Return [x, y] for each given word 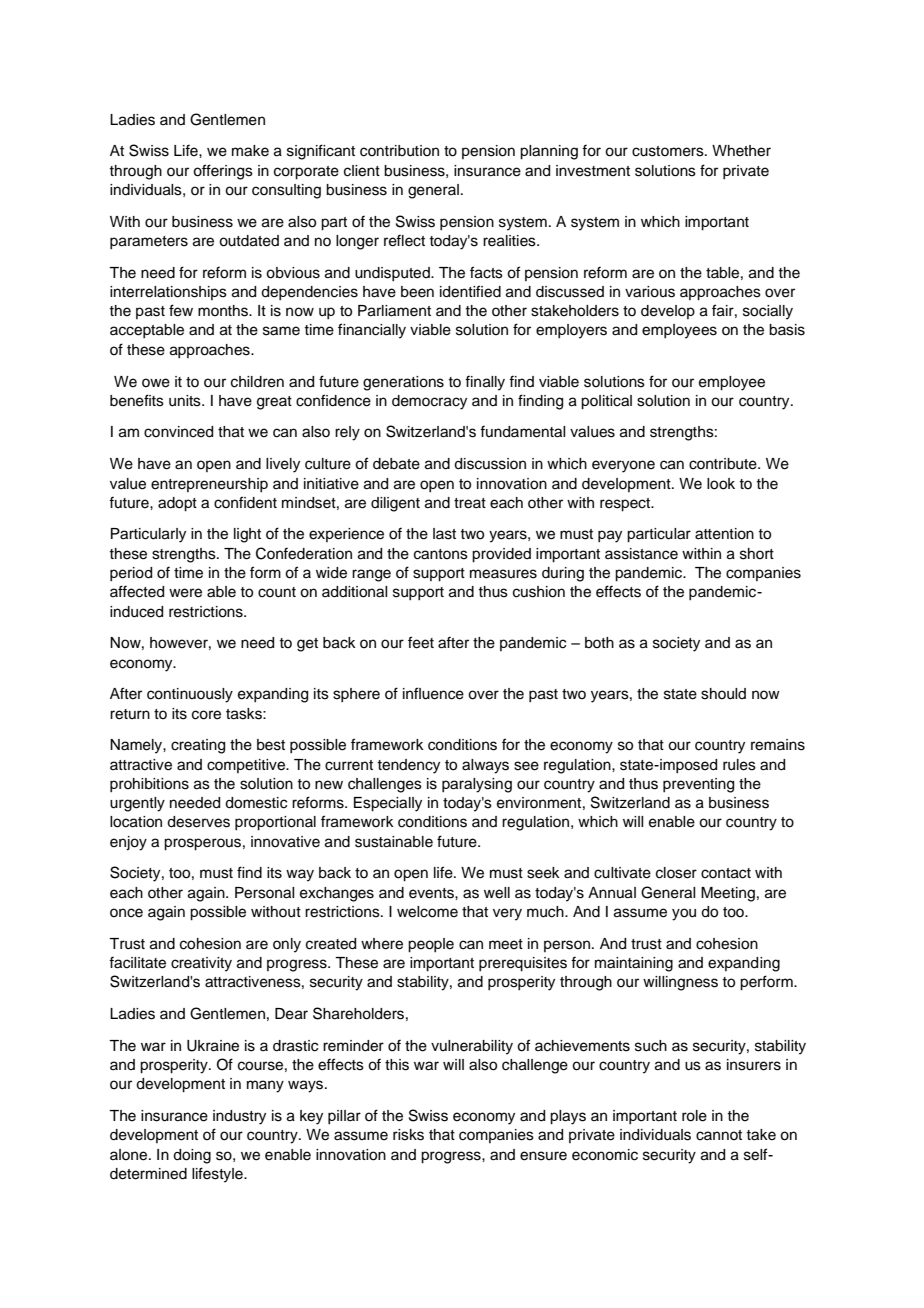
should [723, 694]
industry [239, 1117]
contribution [399, 151]
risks [408, 1135]
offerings [223, 172]
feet [421, 642]
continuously [190, 695]
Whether [741, 151]
